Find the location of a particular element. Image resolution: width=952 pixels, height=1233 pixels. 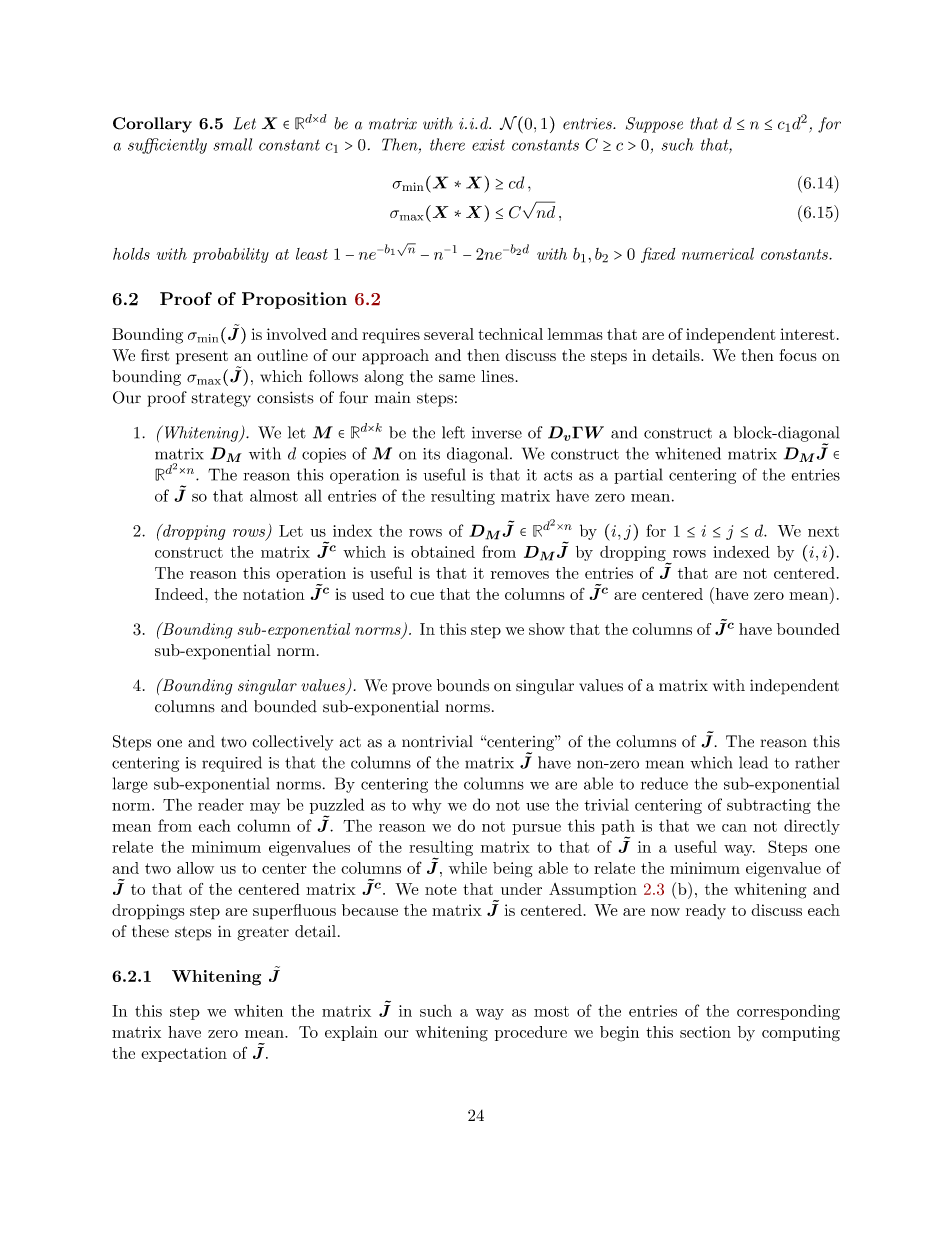

reader is located at coordinates (221, 804).
